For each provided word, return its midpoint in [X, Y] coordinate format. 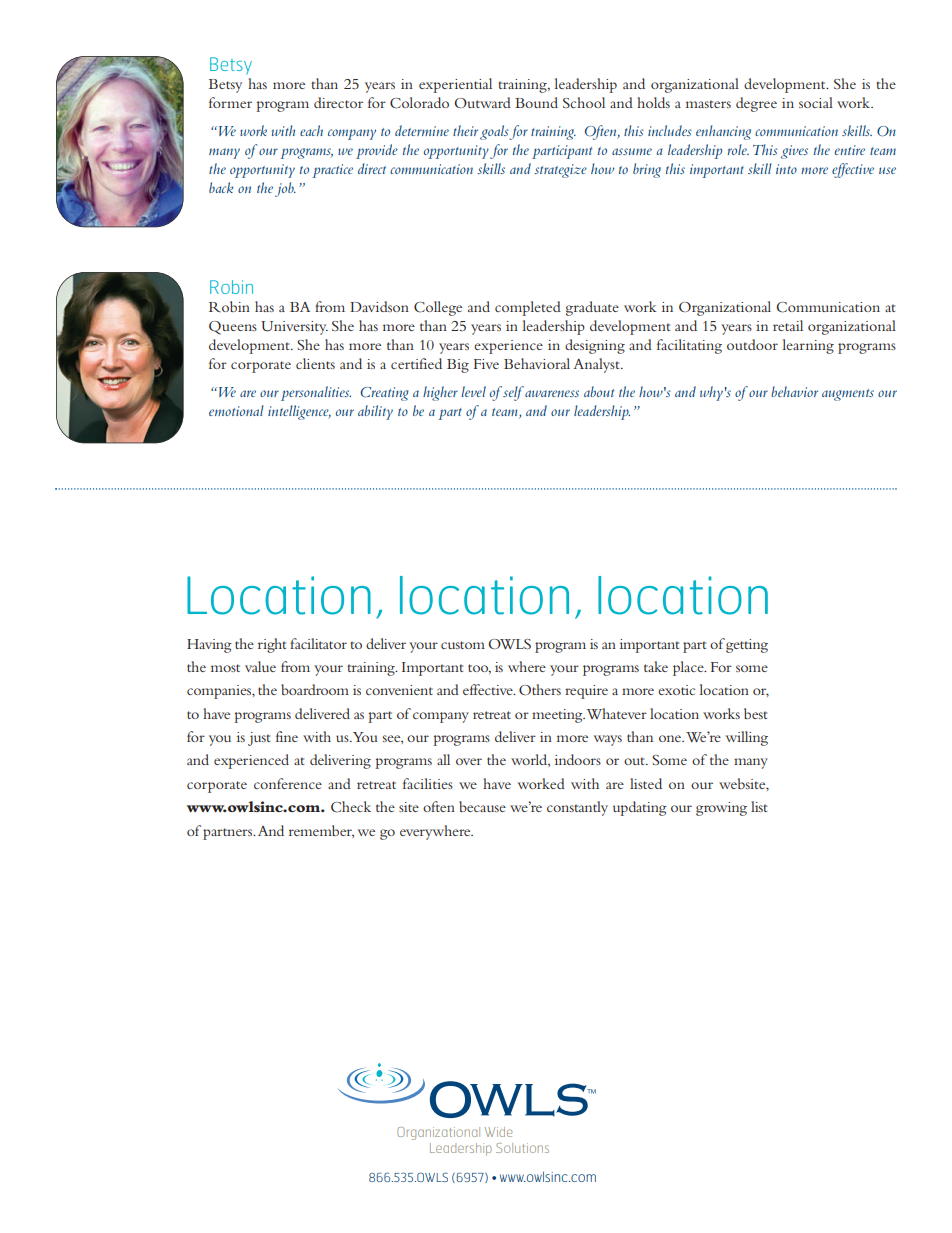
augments [848, 395]
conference [288, 783]
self [512, 393]
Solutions [522, 1148]
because [482, 806]
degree [756, 104]
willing [747, 738]
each [311, 130]
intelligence [299, 412]
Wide [498, 1132]
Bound [536, 102]
